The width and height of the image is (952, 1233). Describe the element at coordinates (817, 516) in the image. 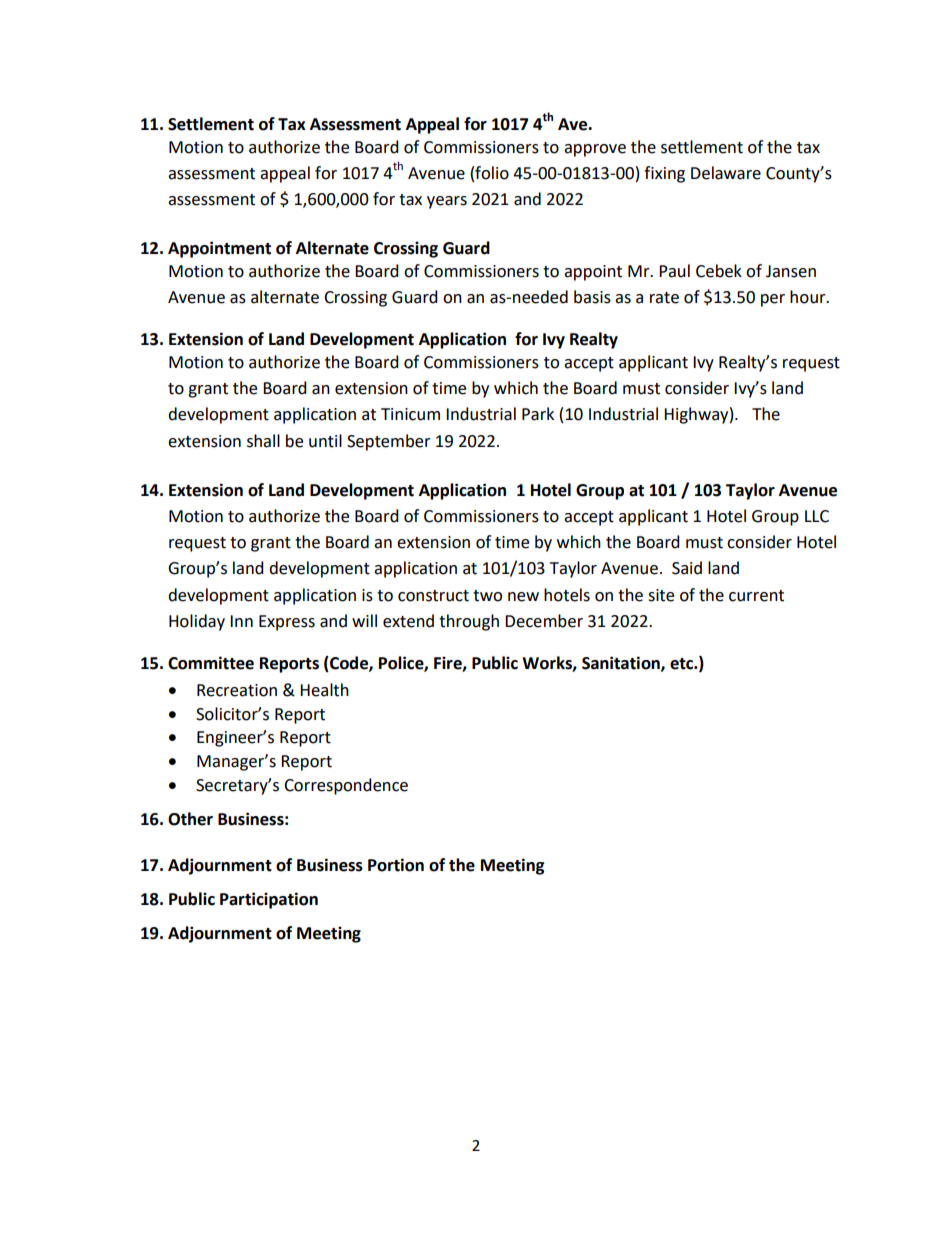

I see `LLC` at that location.
